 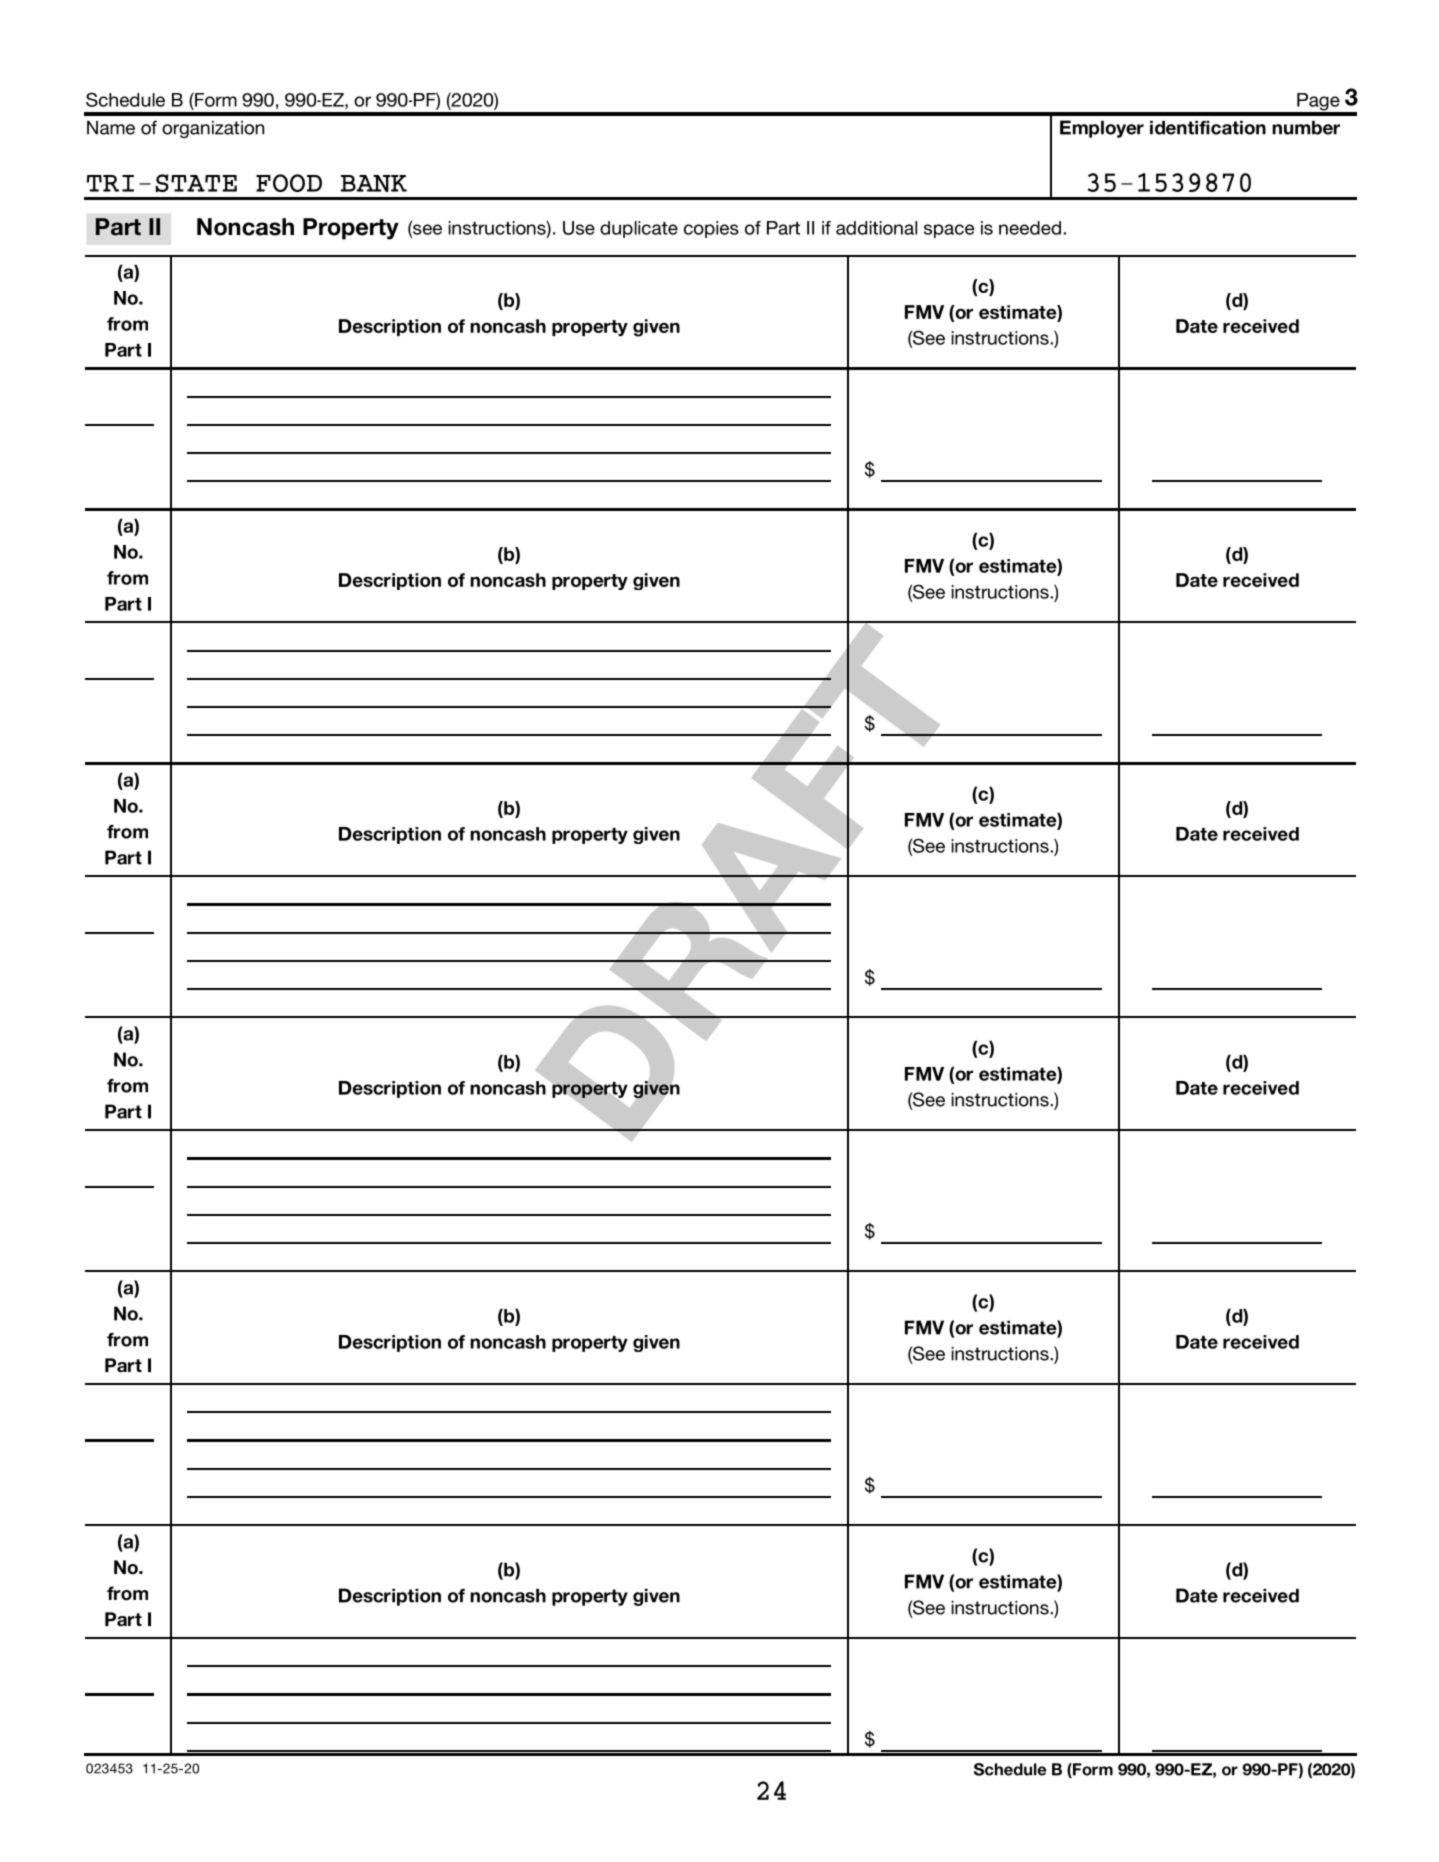 What do you see at coordinates (374, 183) in the screenshot?
I see `BANK` at bounding box center [374, 183].
